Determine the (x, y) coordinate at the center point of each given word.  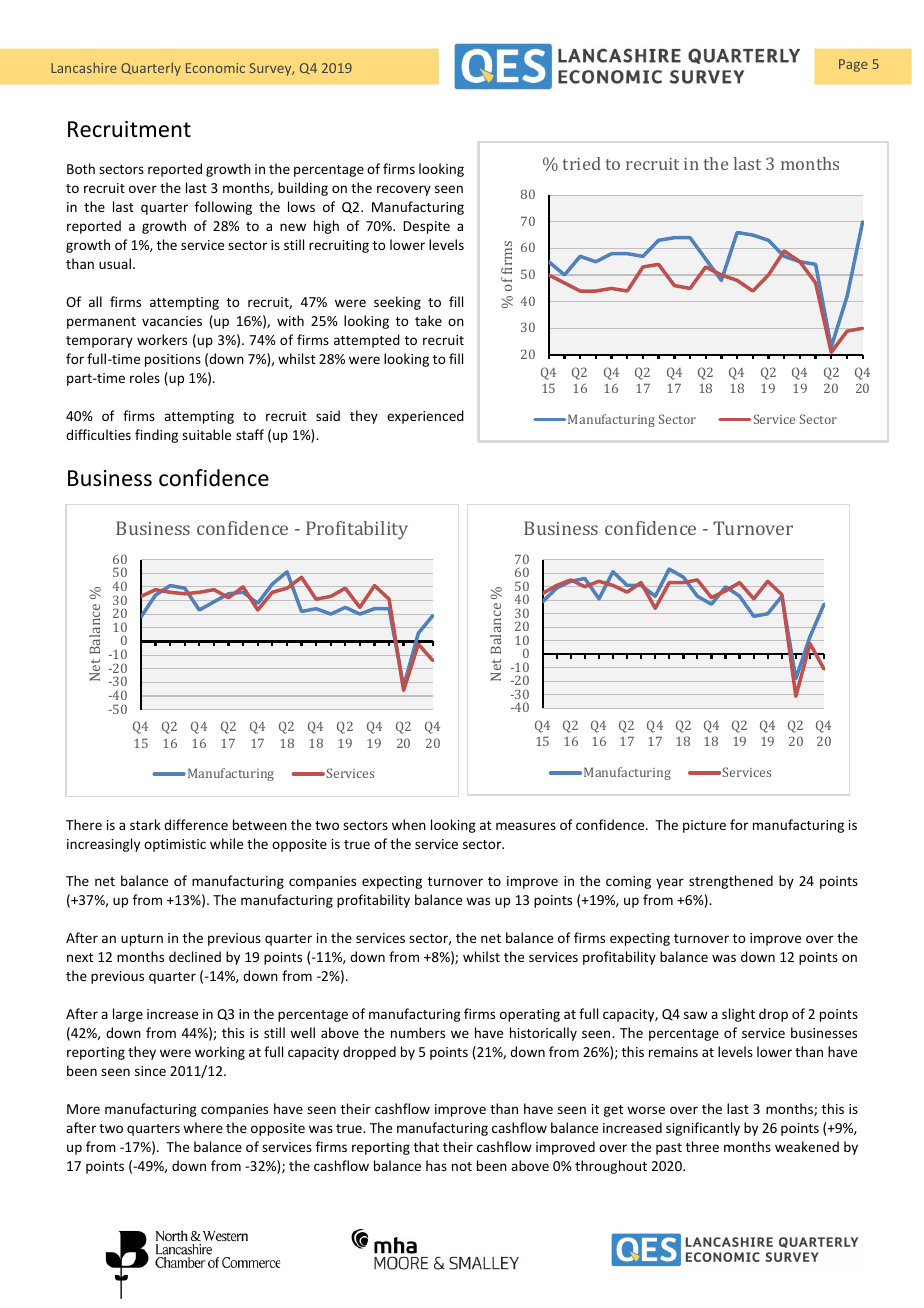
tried (582, 163)
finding (156, 436)
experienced (425, 417)
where (203, 1127)
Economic (215, 68)
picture (704, 826)
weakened (807, 1146)
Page (853, 65)
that (426, 1146)
